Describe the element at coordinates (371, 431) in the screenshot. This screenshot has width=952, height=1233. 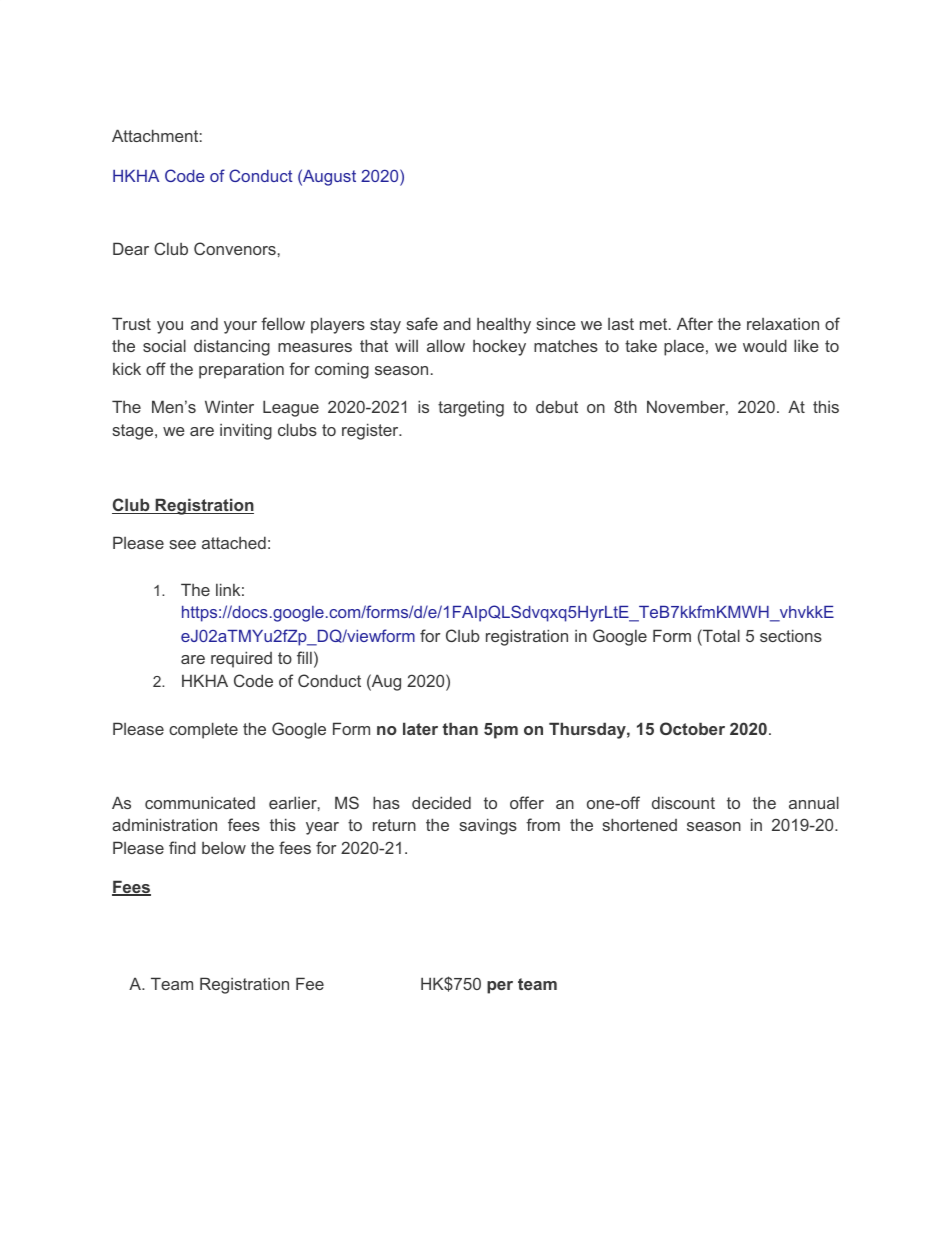
I see `register` at that location.
